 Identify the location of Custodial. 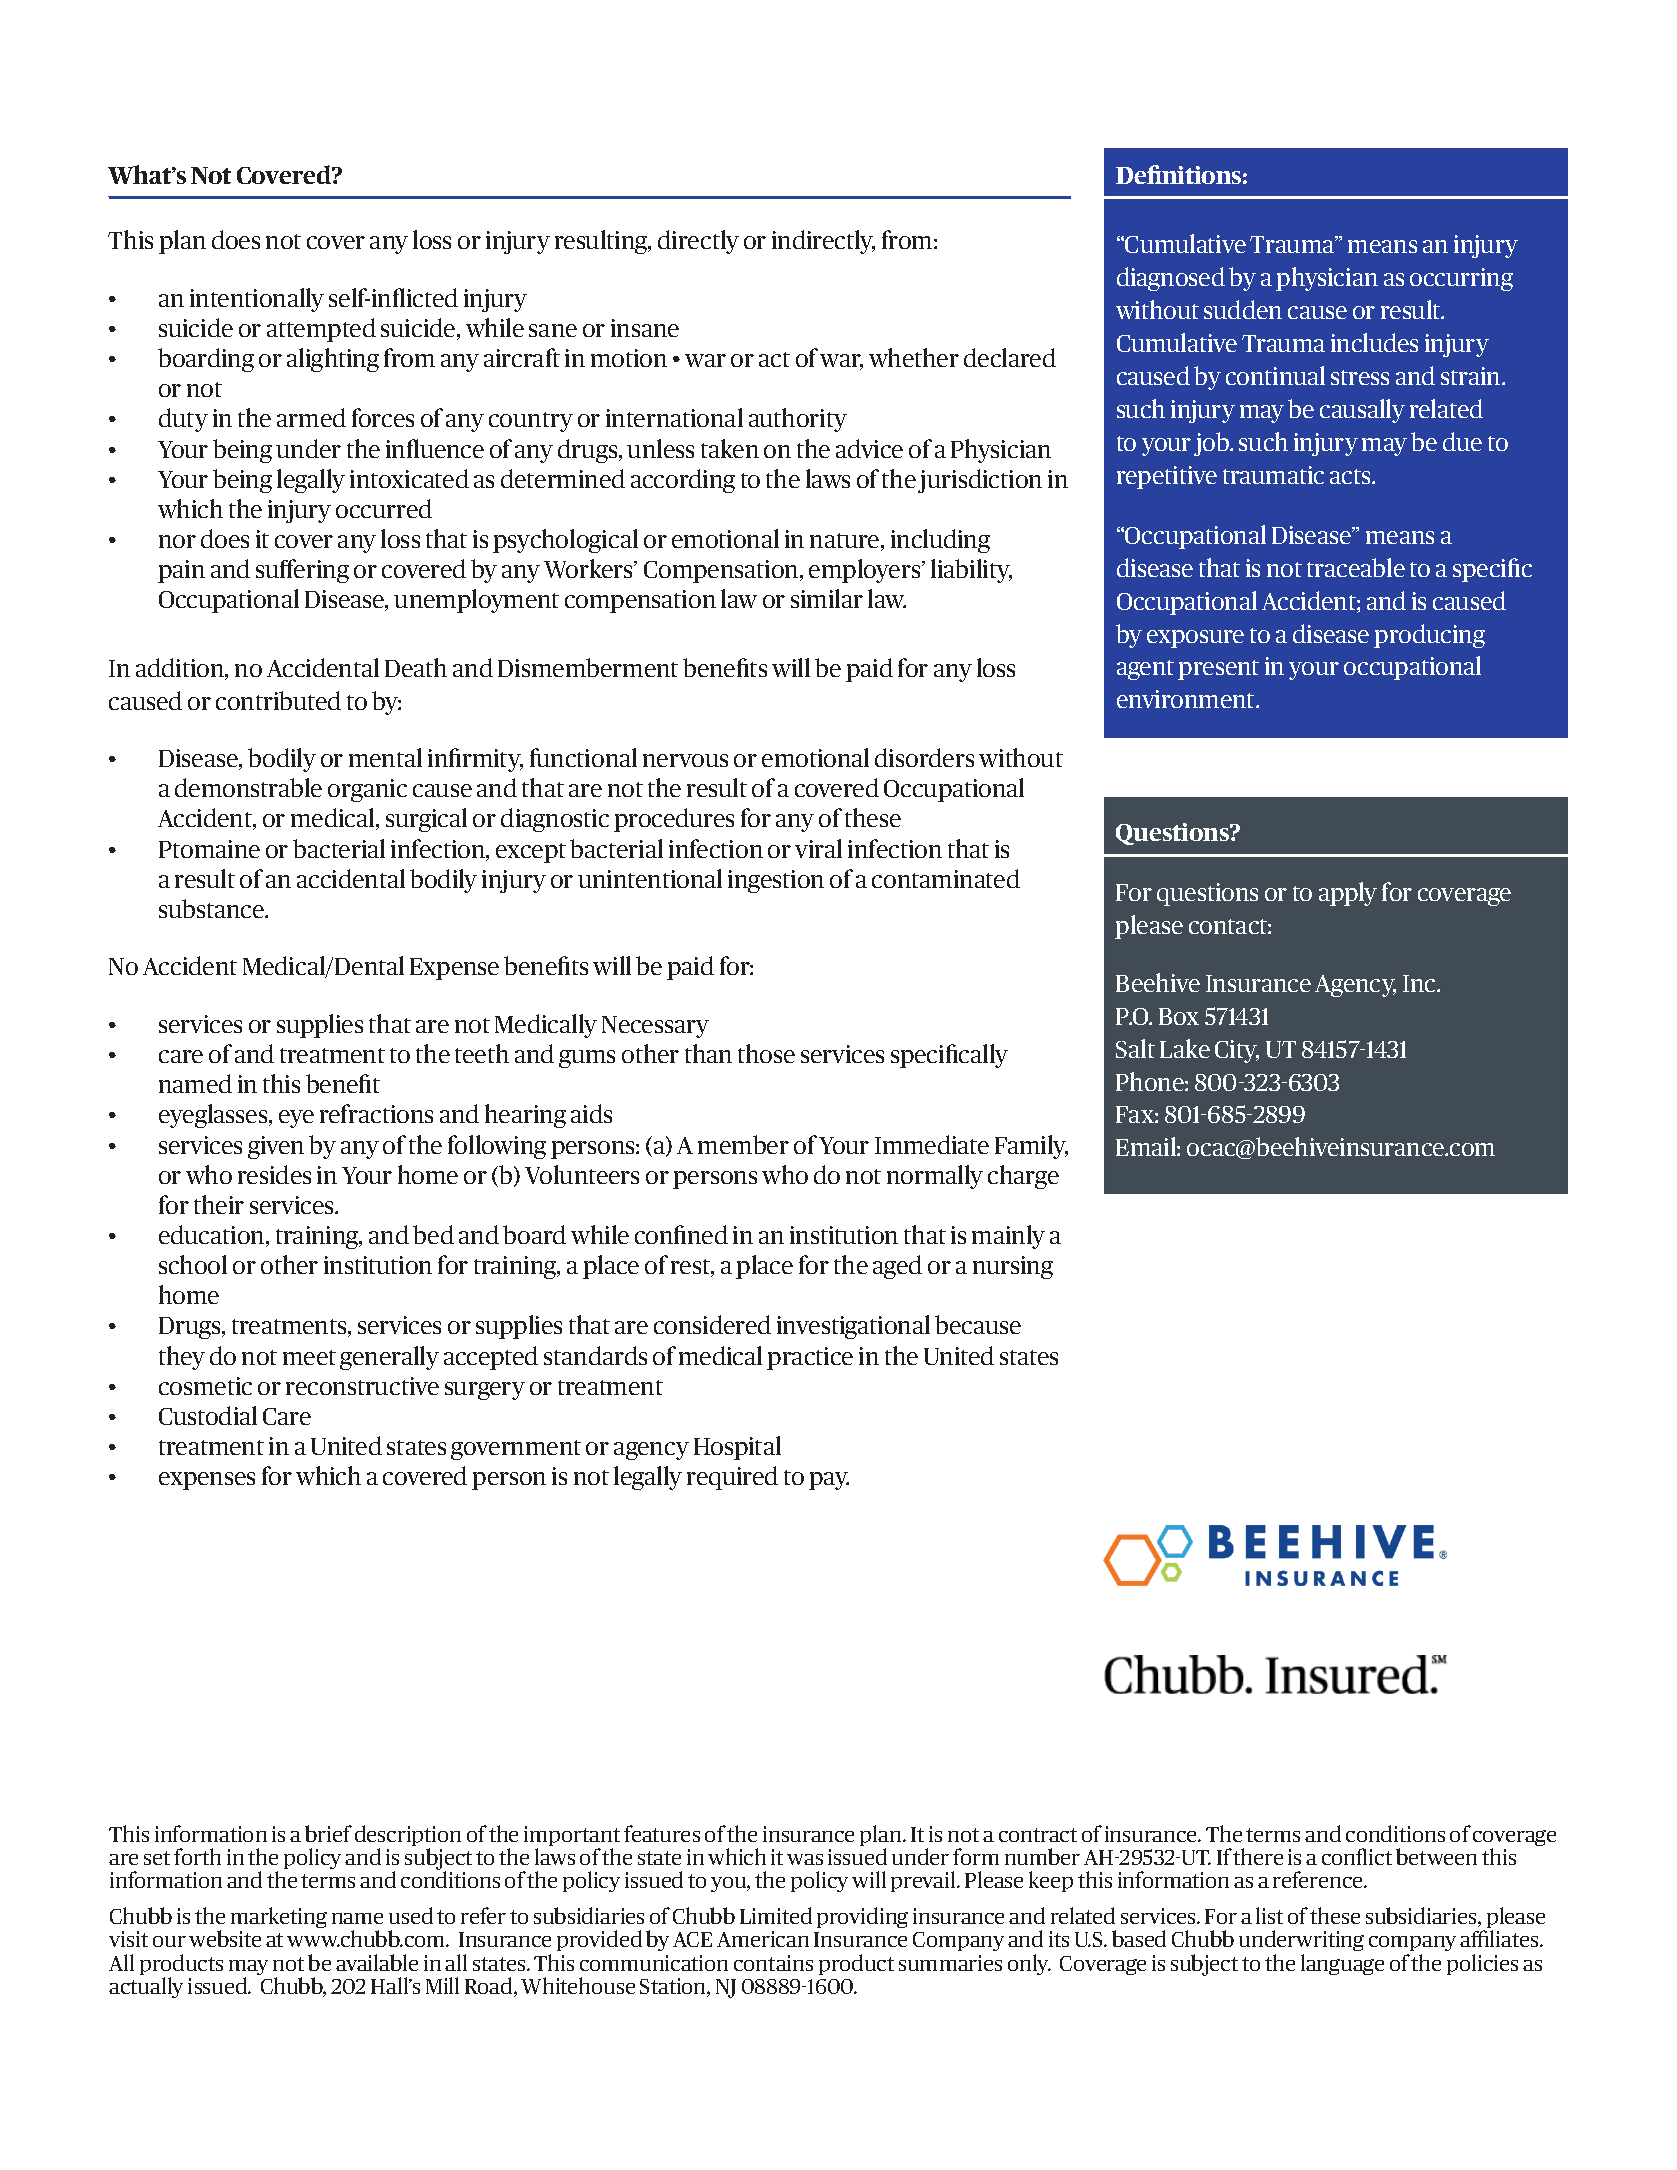
(208, 1415).
